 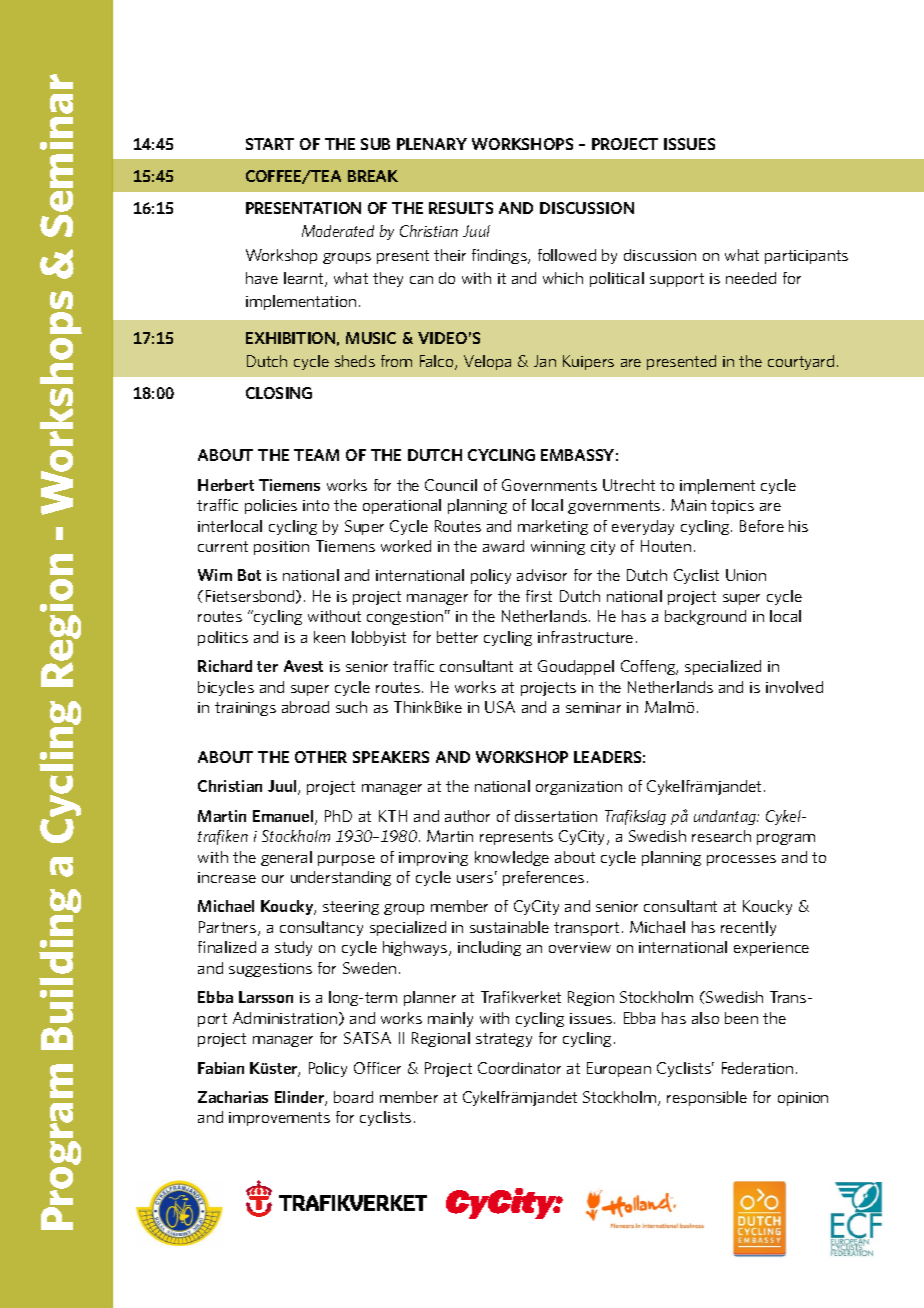 I want to click on Start, so click(x=270, y=144).
